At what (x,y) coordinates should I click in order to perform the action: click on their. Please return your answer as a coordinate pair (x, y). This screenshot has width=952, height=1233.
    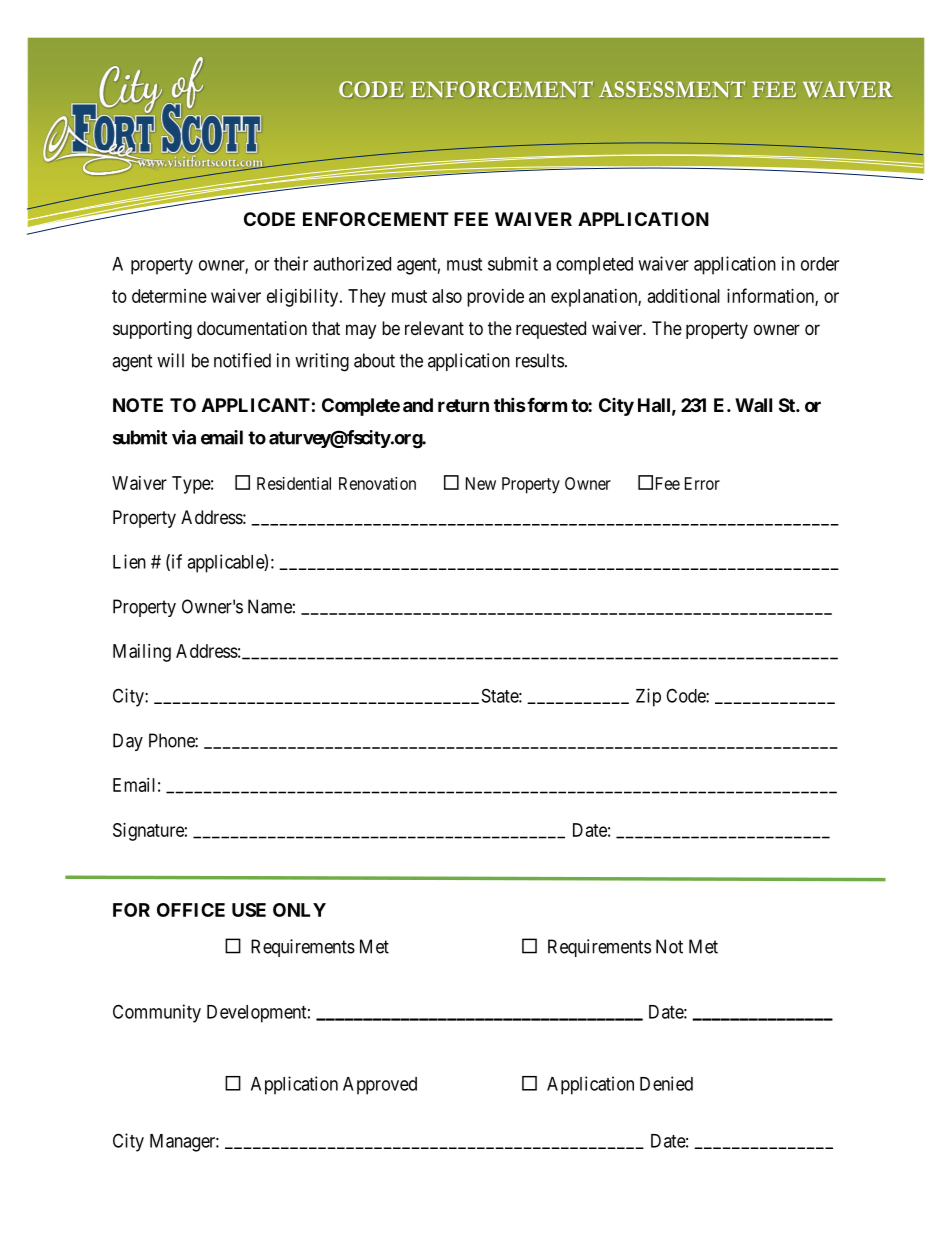
    Looking at the image, I should click on (291, 263).
